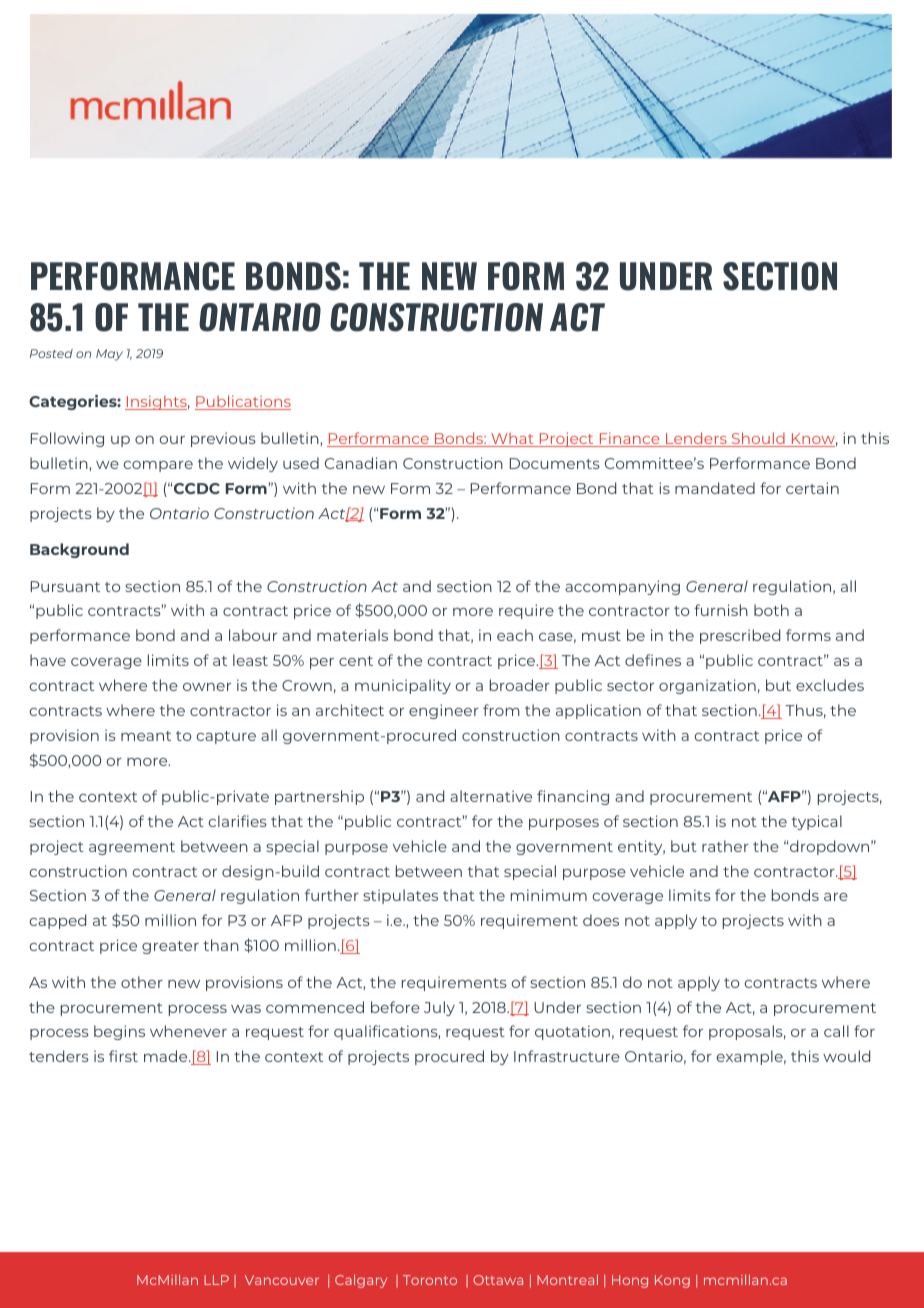 The height and width of the page is (1308, 924). I want to click on alternative, so click(491, 796).
